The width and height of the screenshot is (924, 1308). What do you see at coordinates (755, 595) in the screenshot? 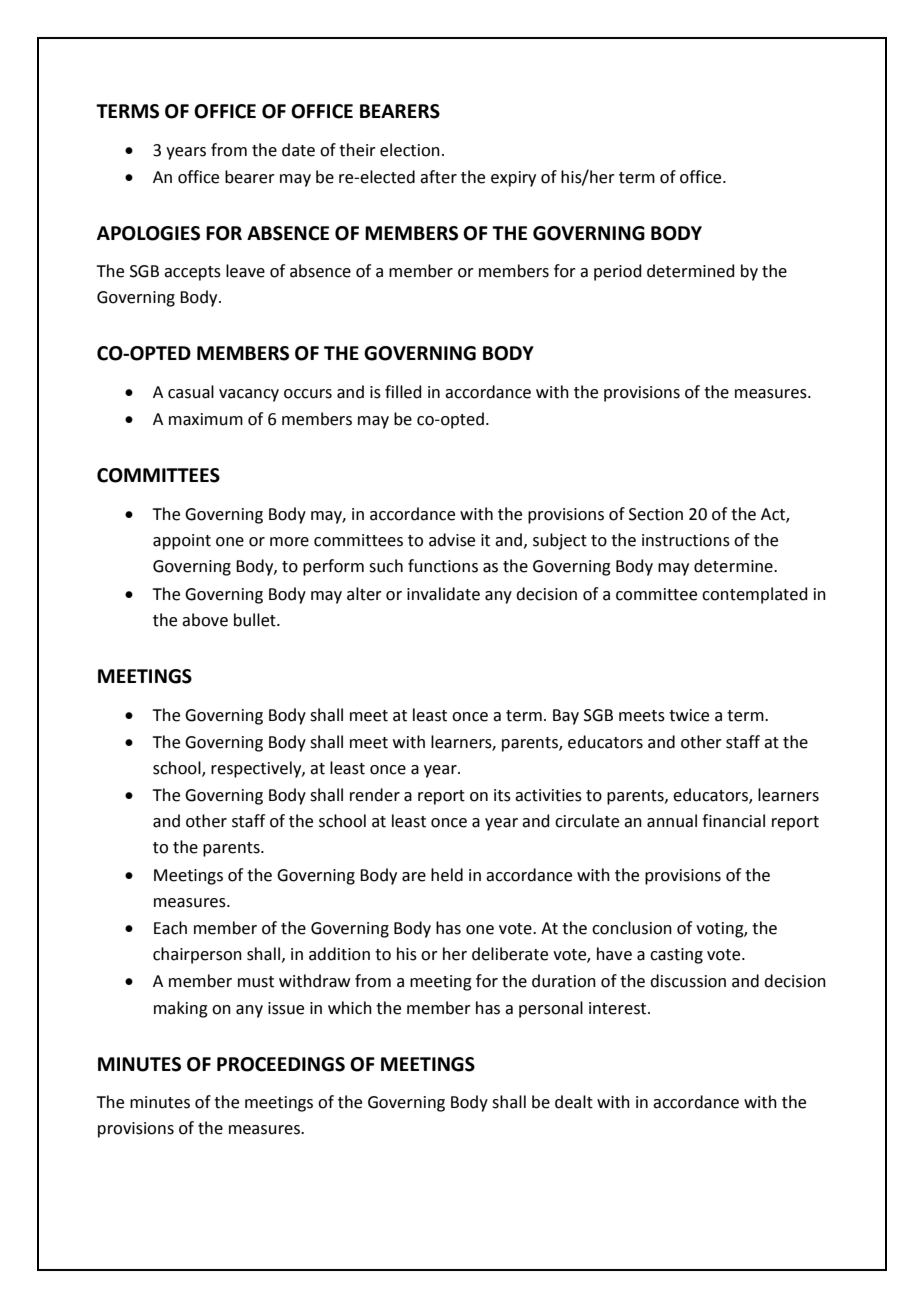
I see `contemplated` at bounding box center [755, 595].
